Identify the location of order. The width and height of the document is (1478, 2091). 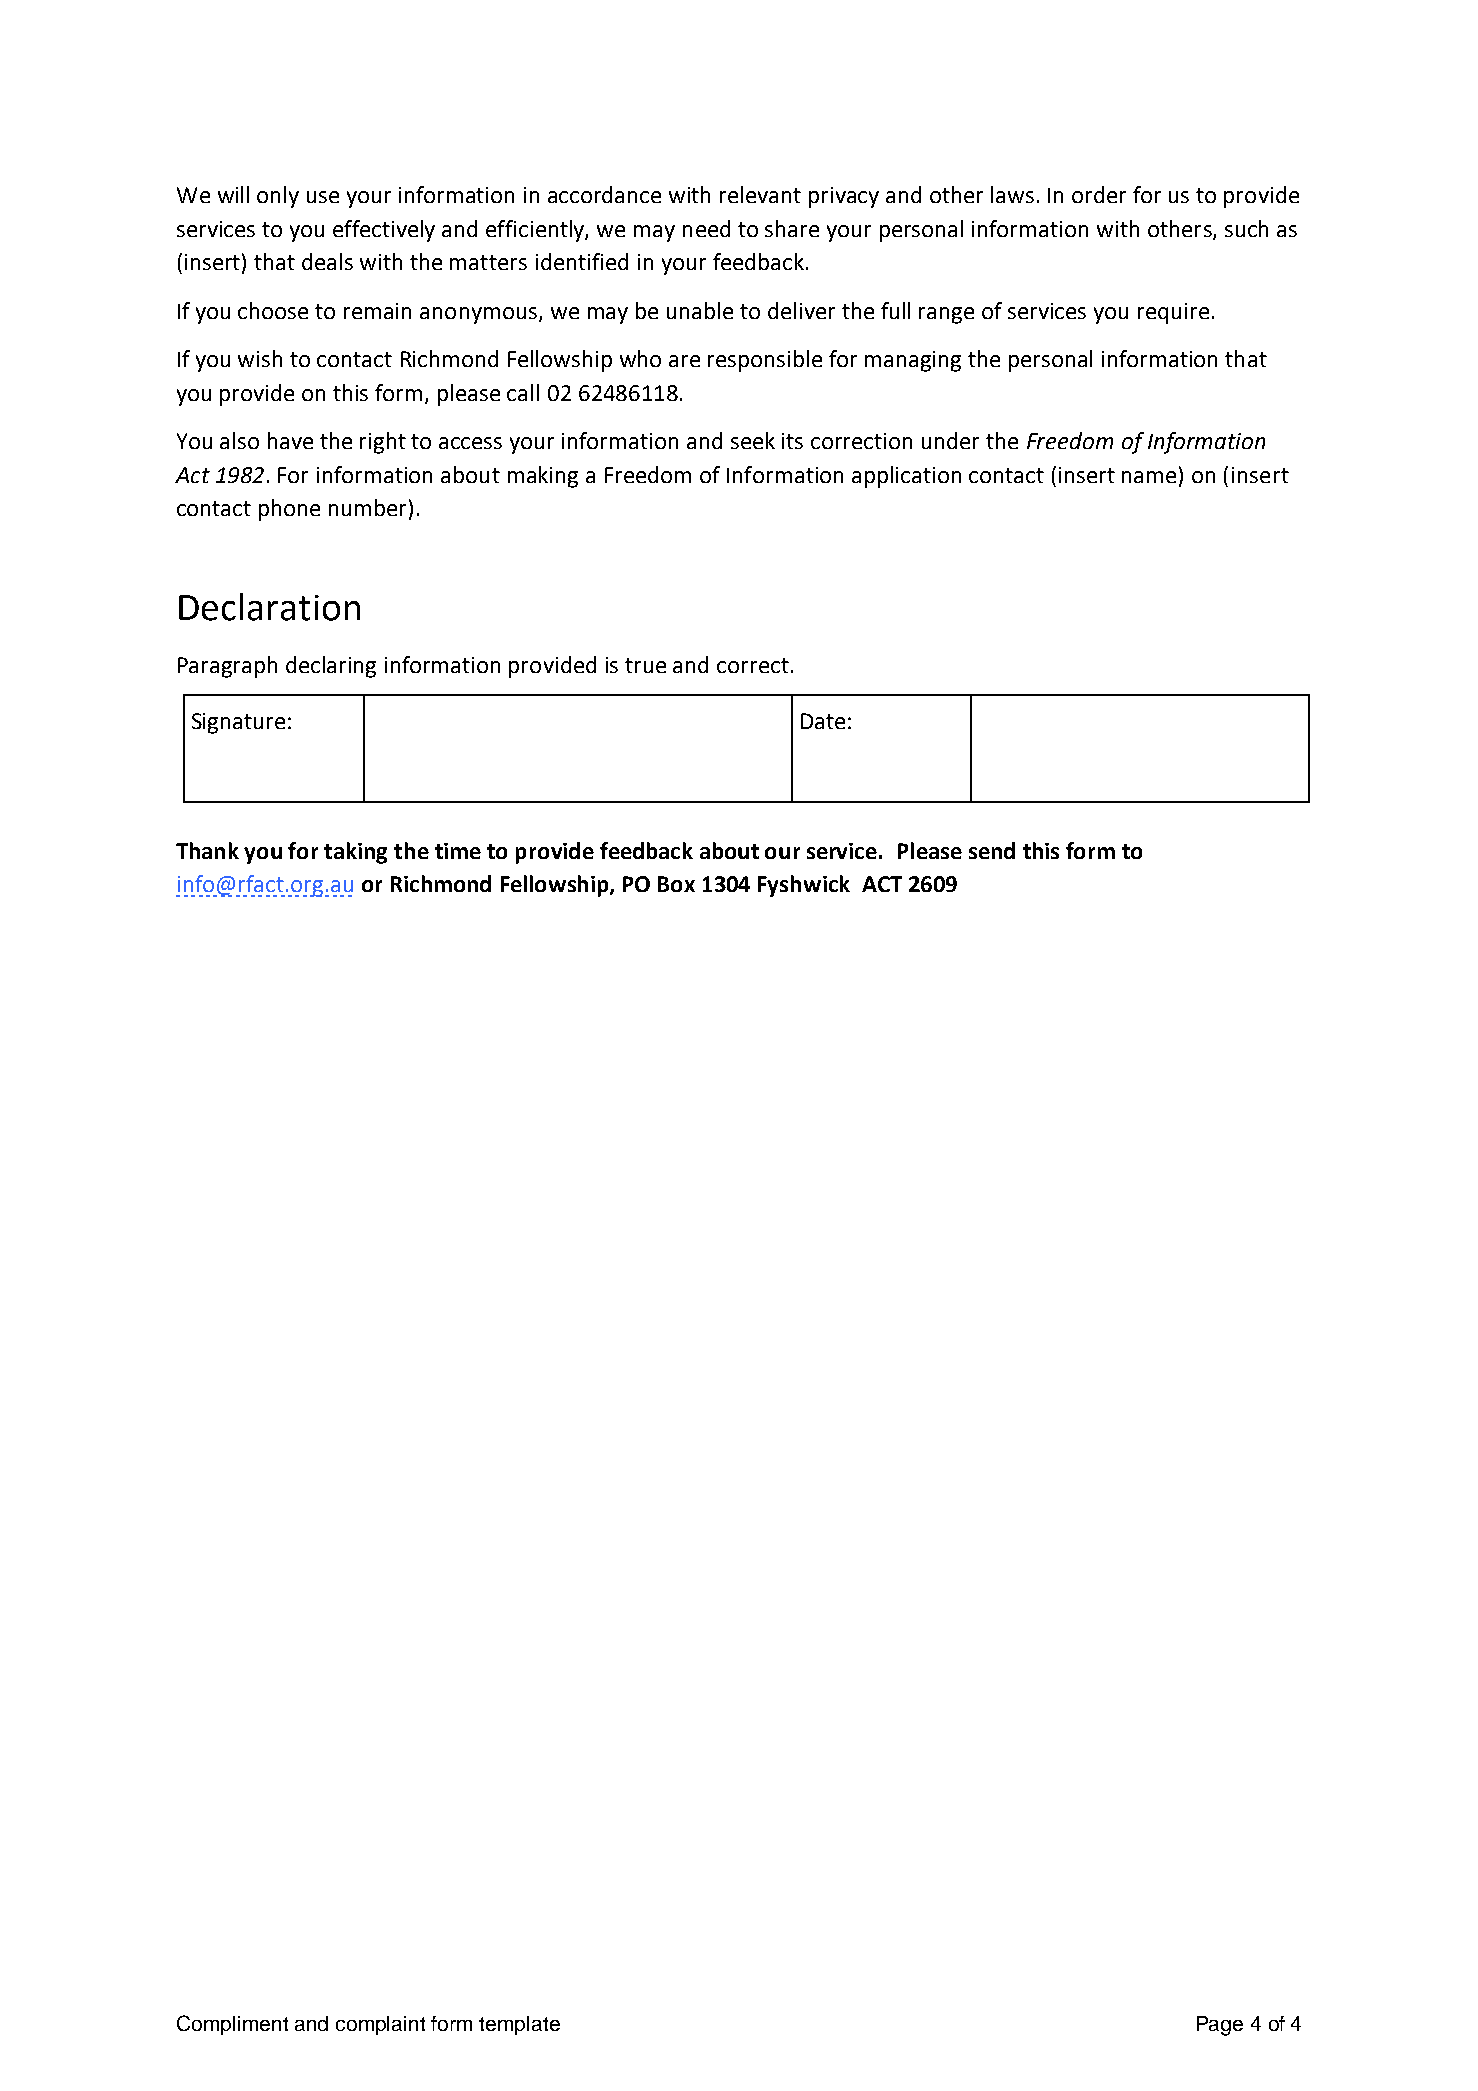
(1099, 194).
